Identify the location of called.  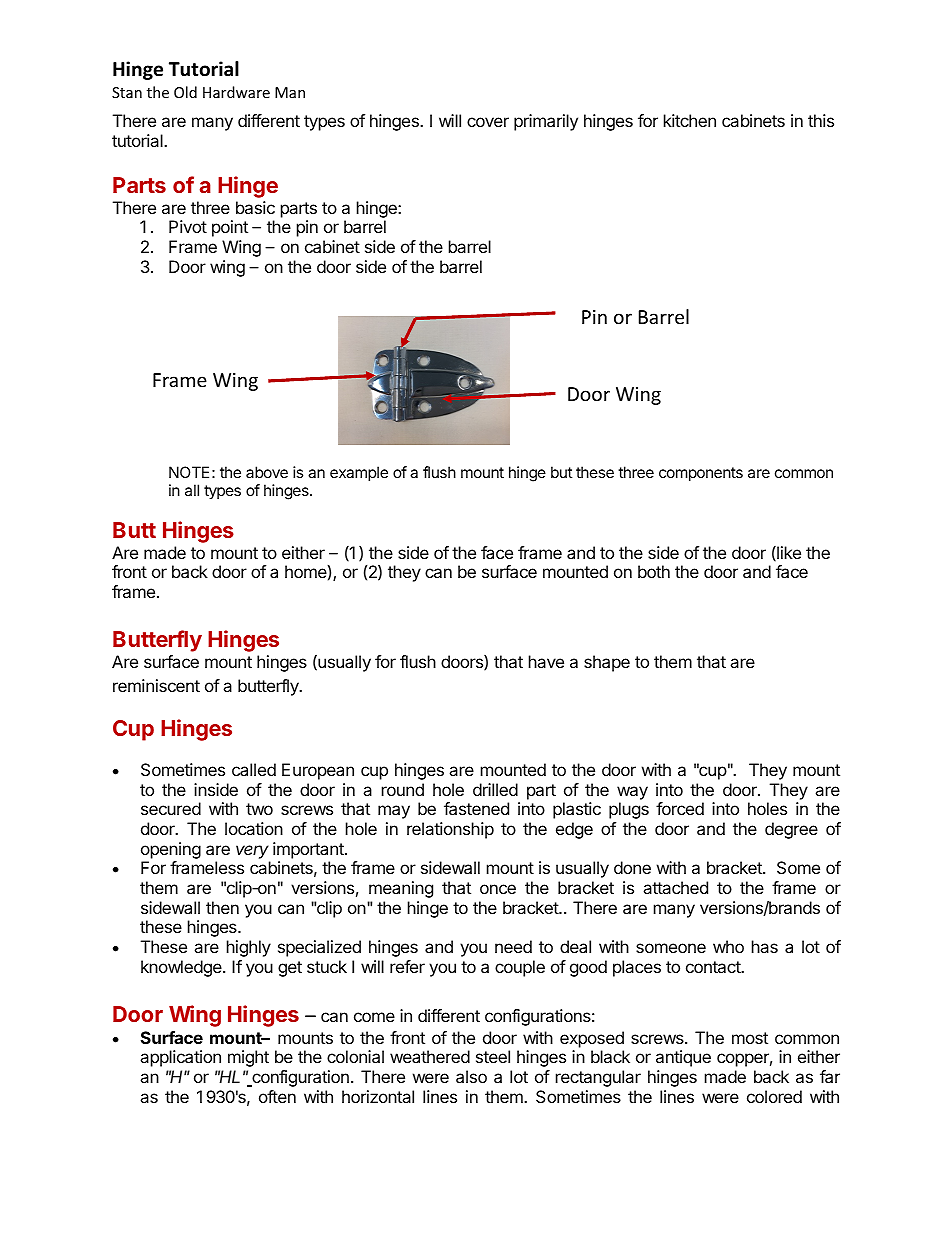
(254, 769).
